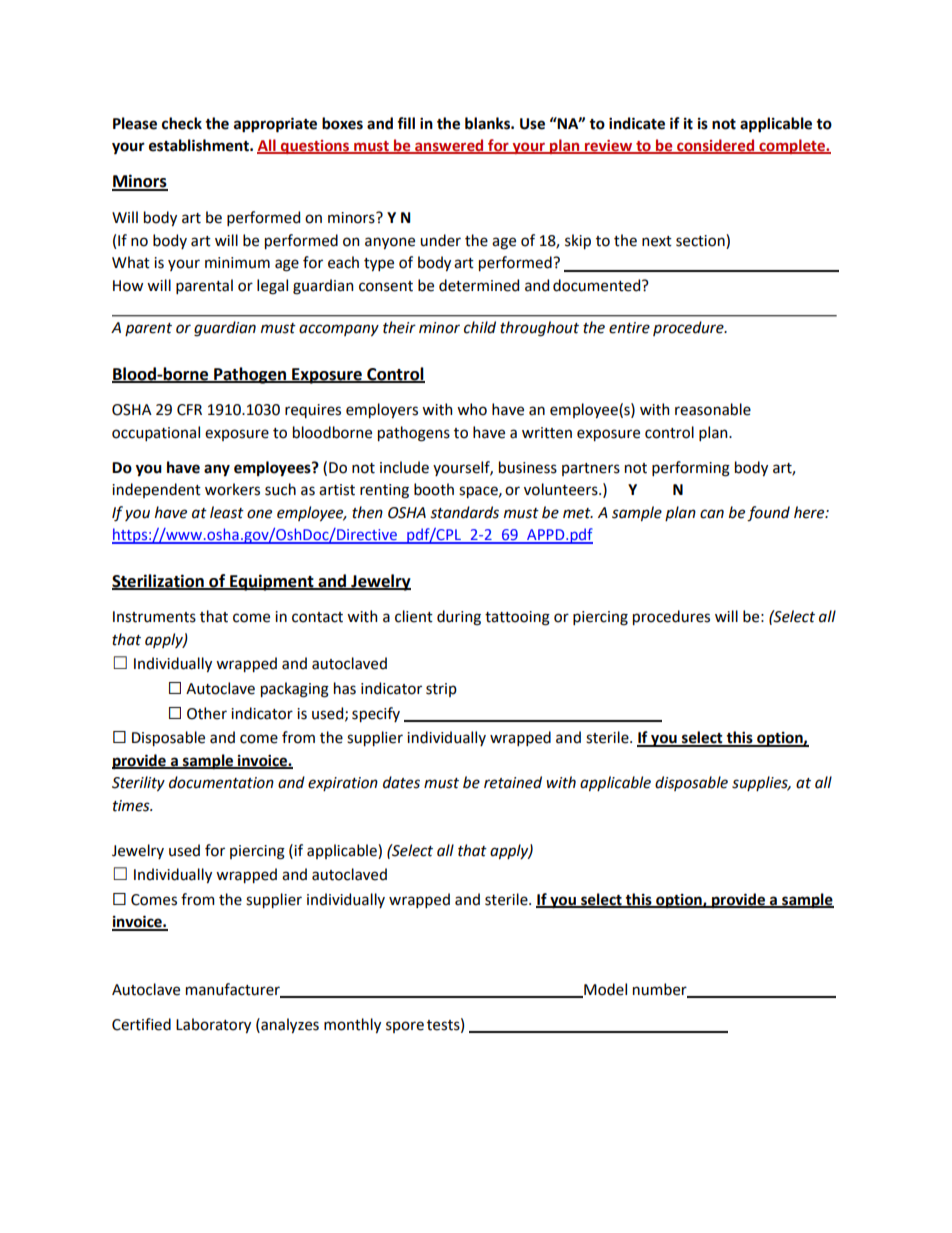 The image size is (952, 1233). I want to click on manufacturer, so click(234, 990).
